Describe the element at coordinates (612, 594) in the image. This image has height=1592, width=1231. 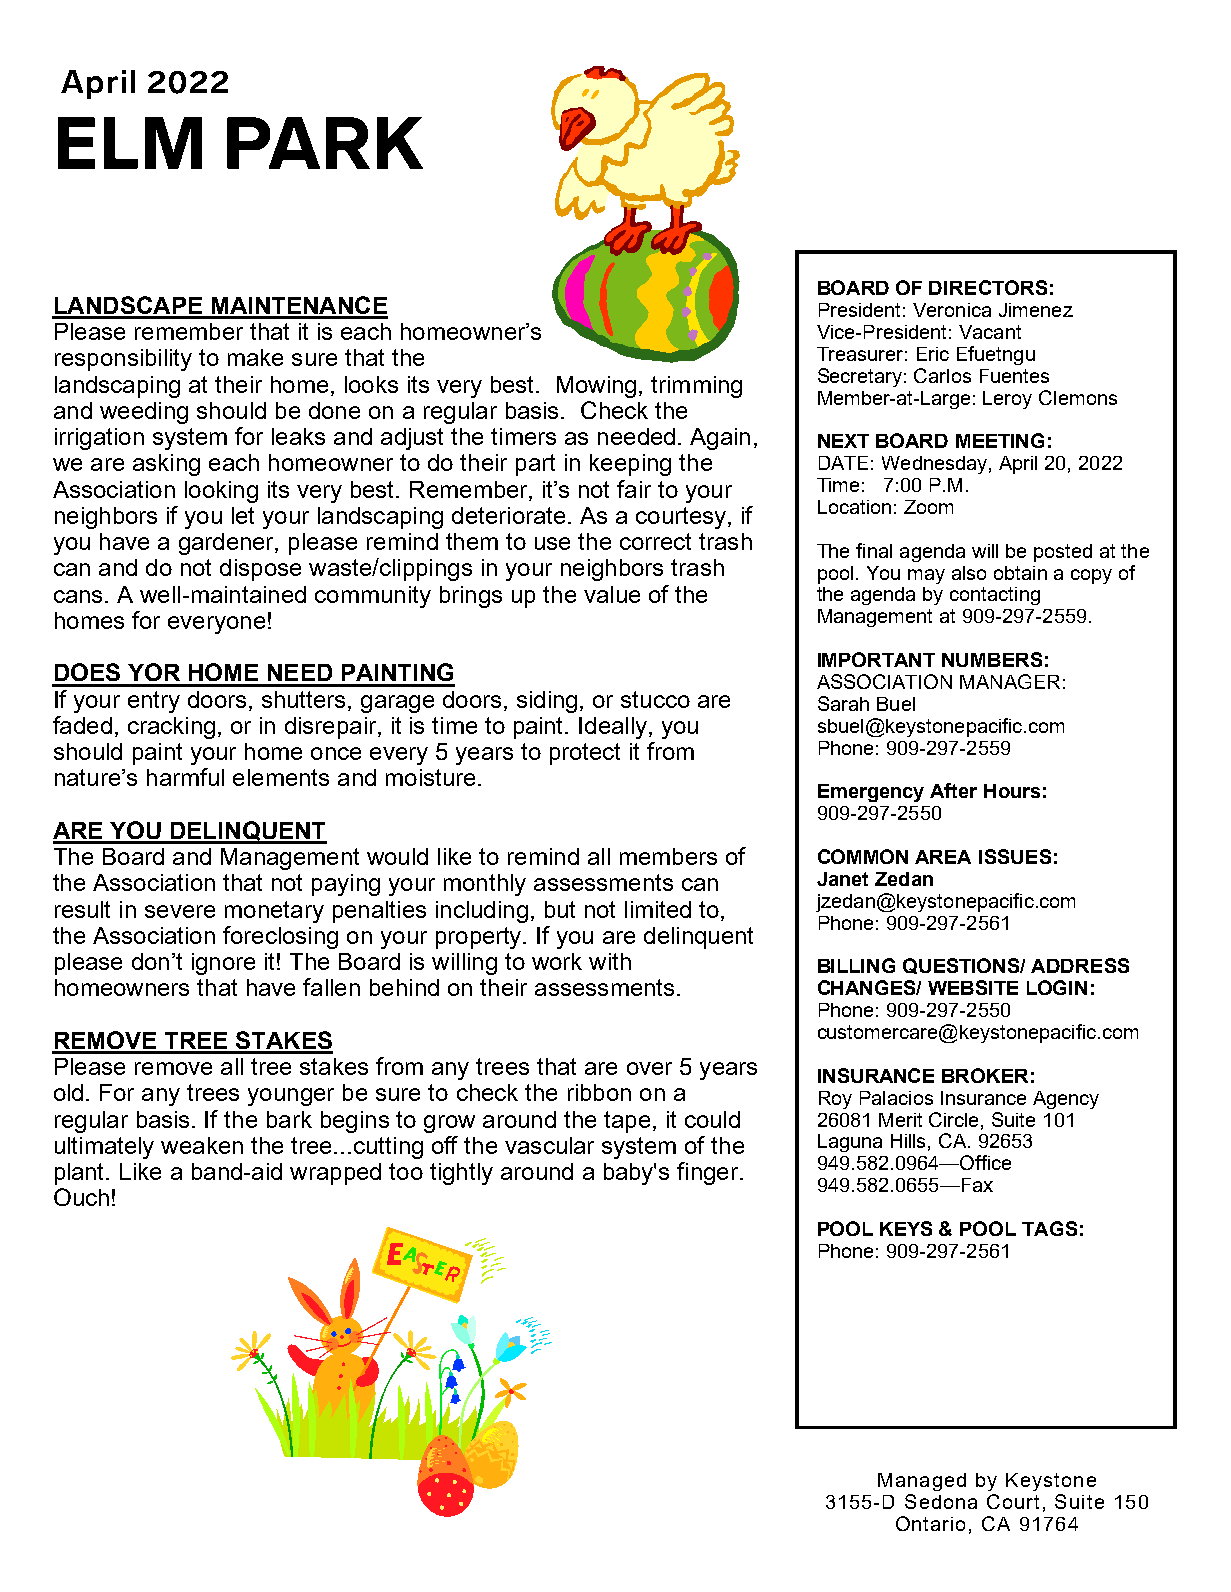
I see `value` at that location.
